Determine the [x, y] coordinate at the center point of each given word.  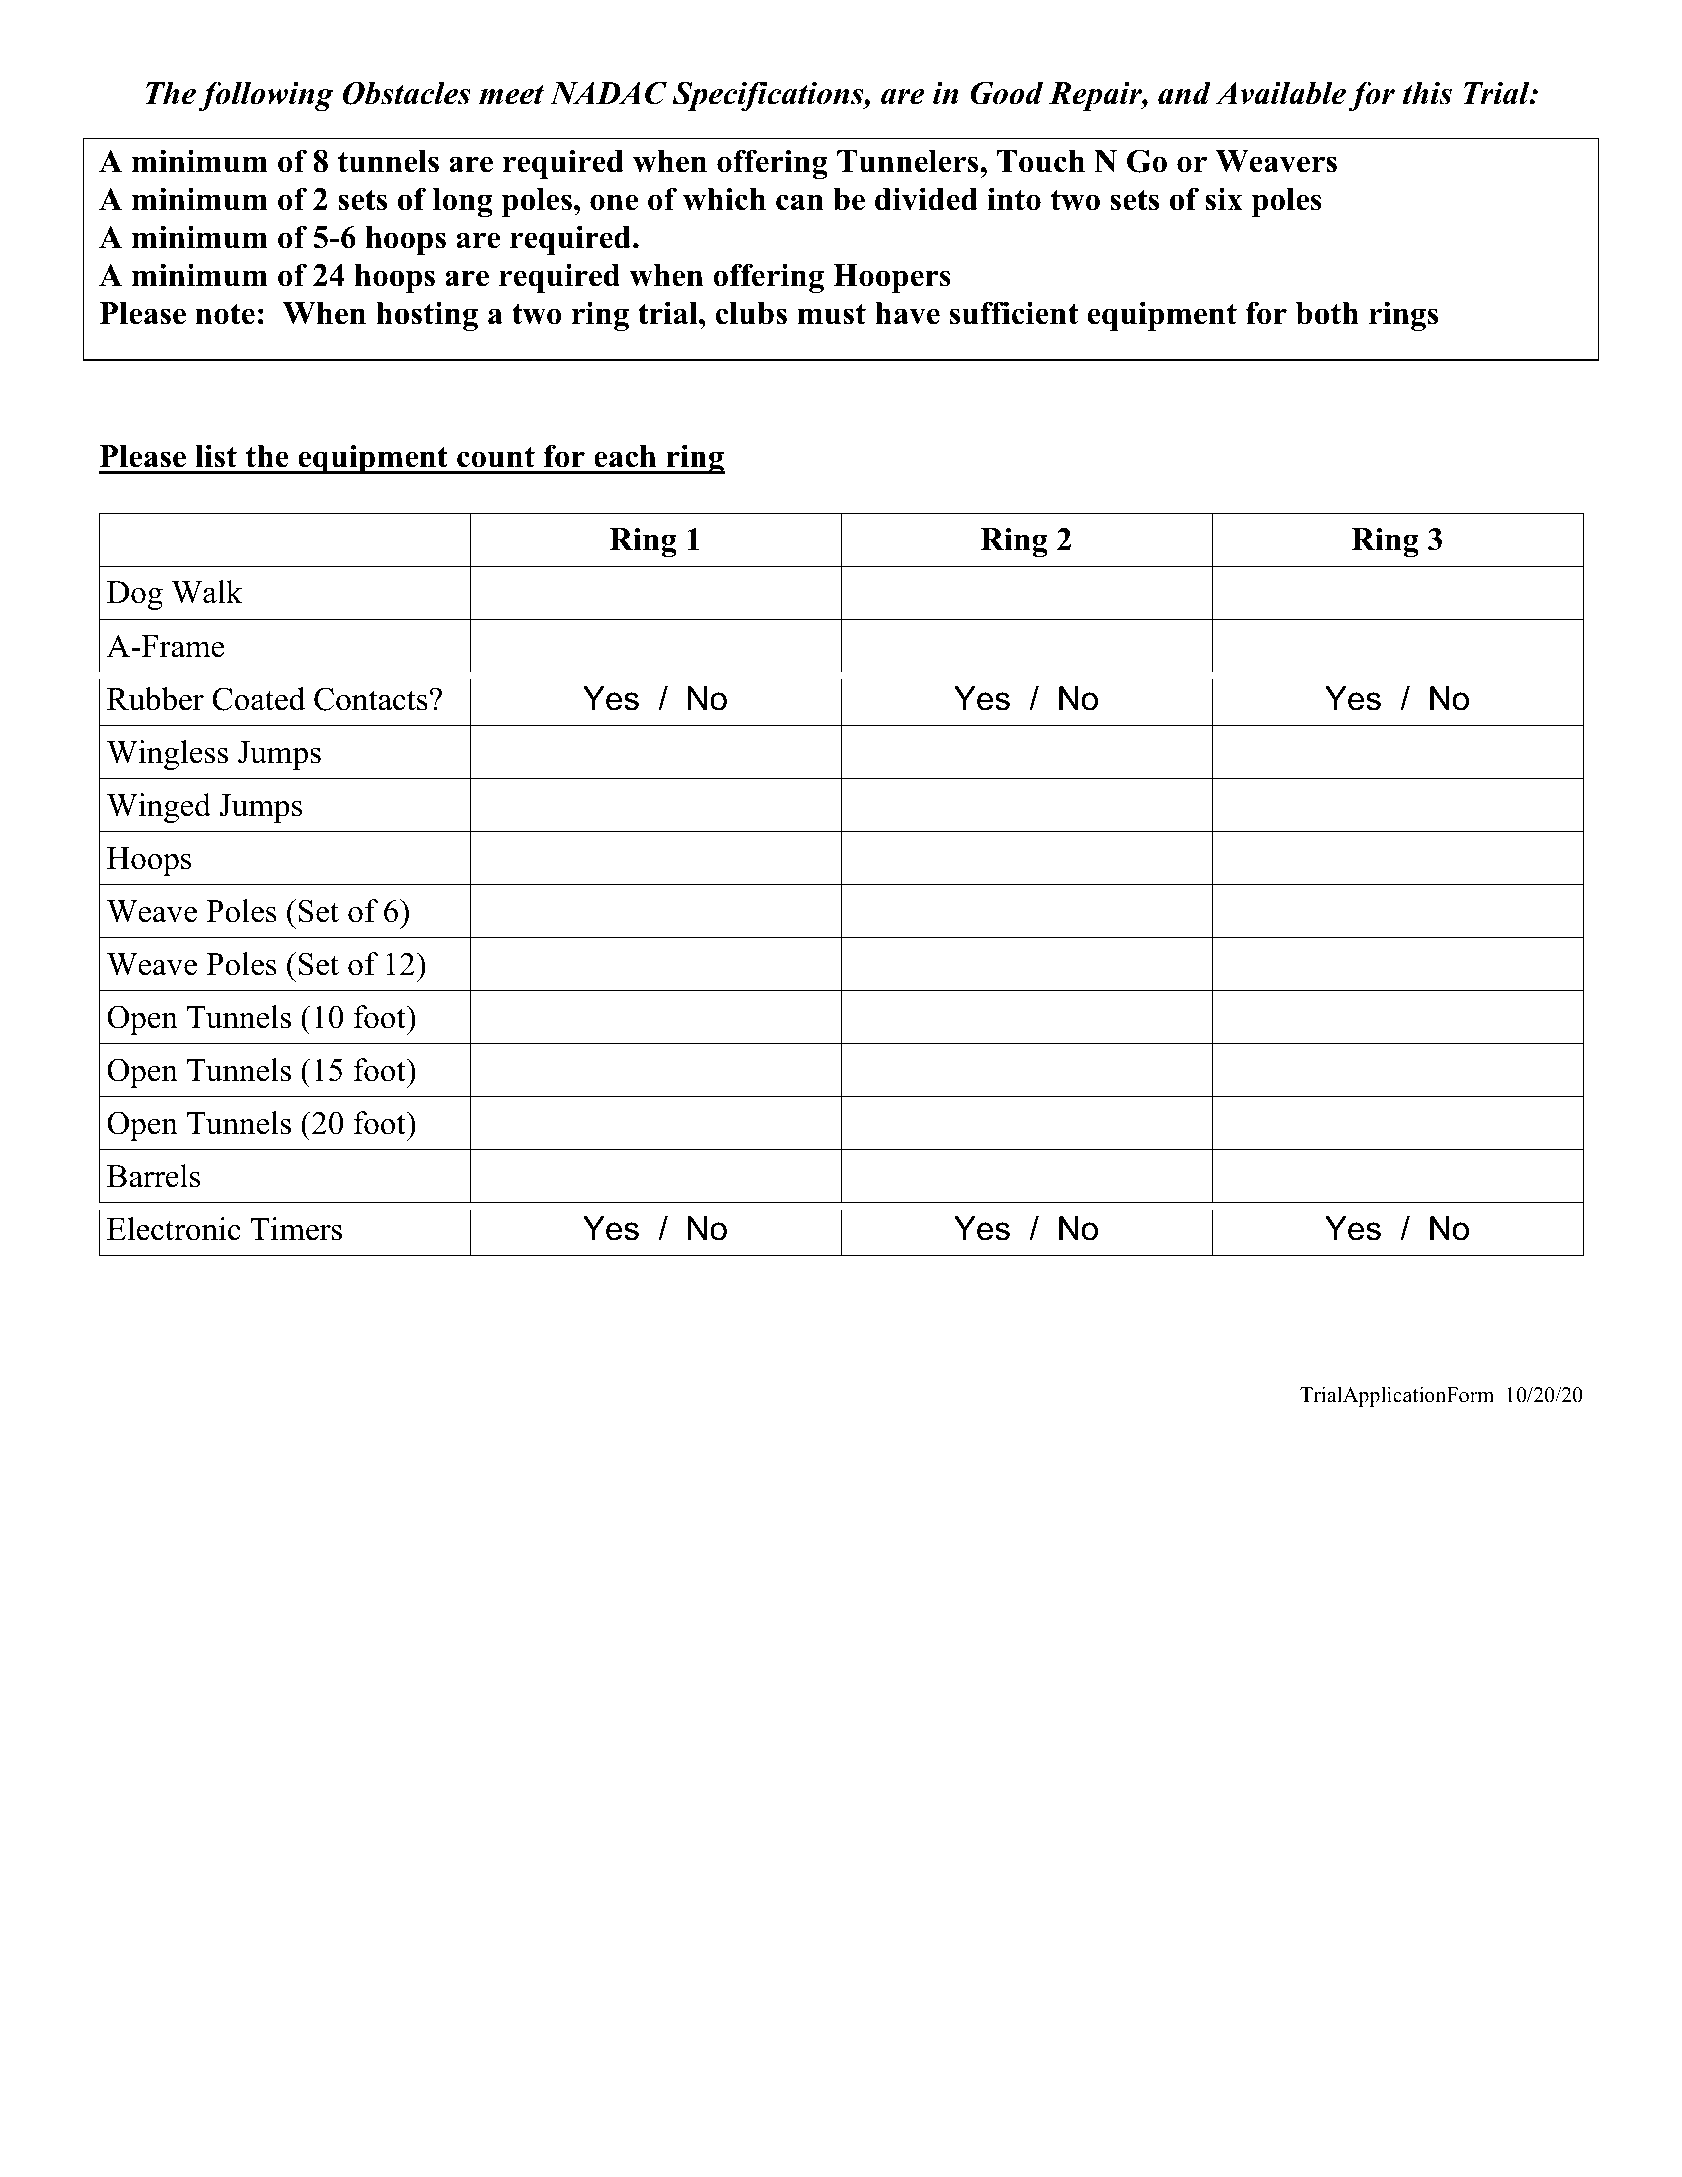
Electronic [174, 1229]
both [1327, 313]
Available [1281, 93]
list [216, 456]
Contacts [371, 699]
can [800, 202]
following [265, 96]
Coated [258, 699]
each [625, 456]
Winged [159, 808]
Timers [296, 1229]
